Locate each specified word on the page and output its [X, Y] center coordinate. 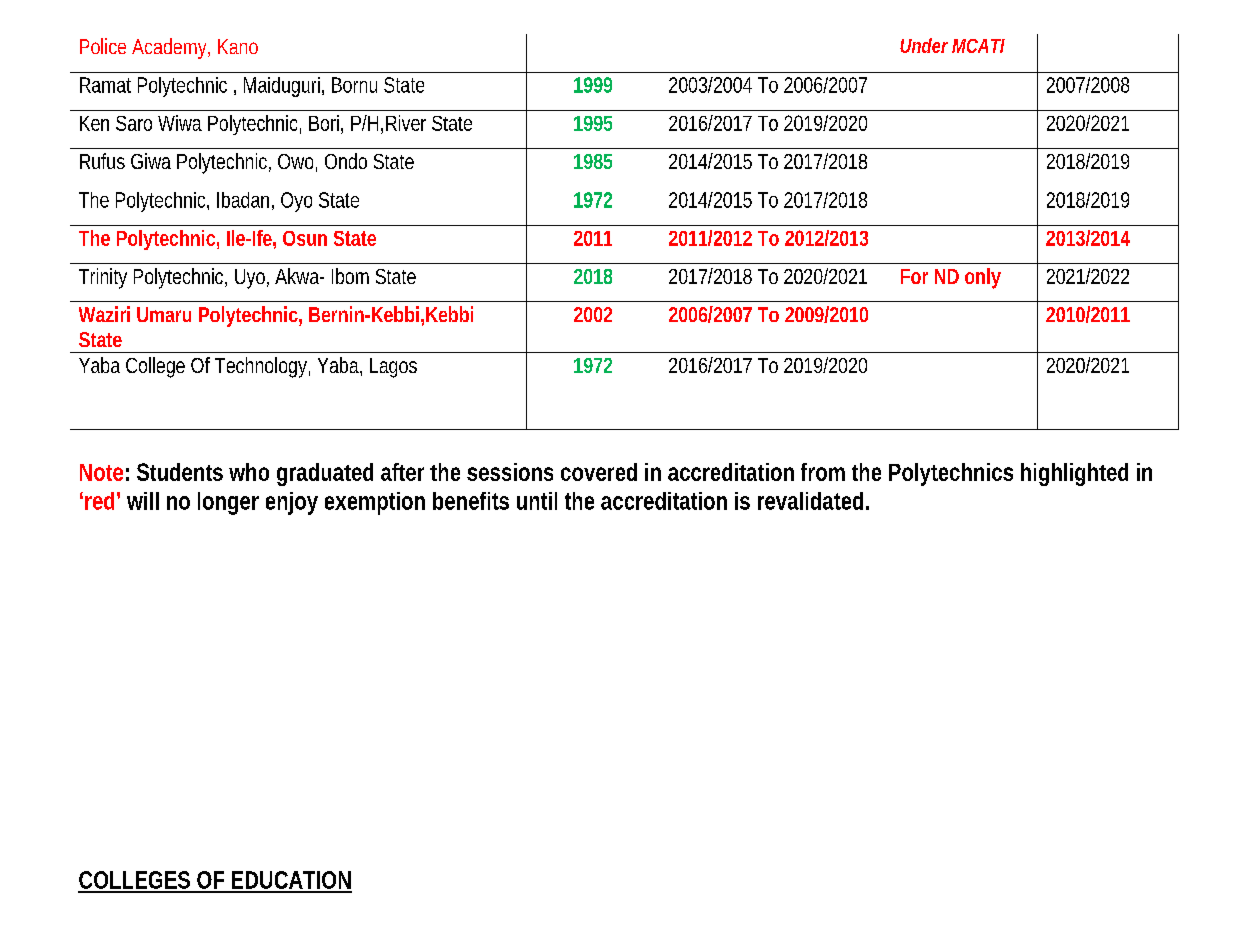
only [983, 278]
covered [599, 472]
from [823, 472]
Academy [171, 48]
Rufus [102, 161]
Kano [238, 46]
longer [228, 503]
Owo [297, 163]
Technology [262, 367]
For [914, 276]
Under [924, 45]
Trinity [103, 278]
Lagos [393, 368]
